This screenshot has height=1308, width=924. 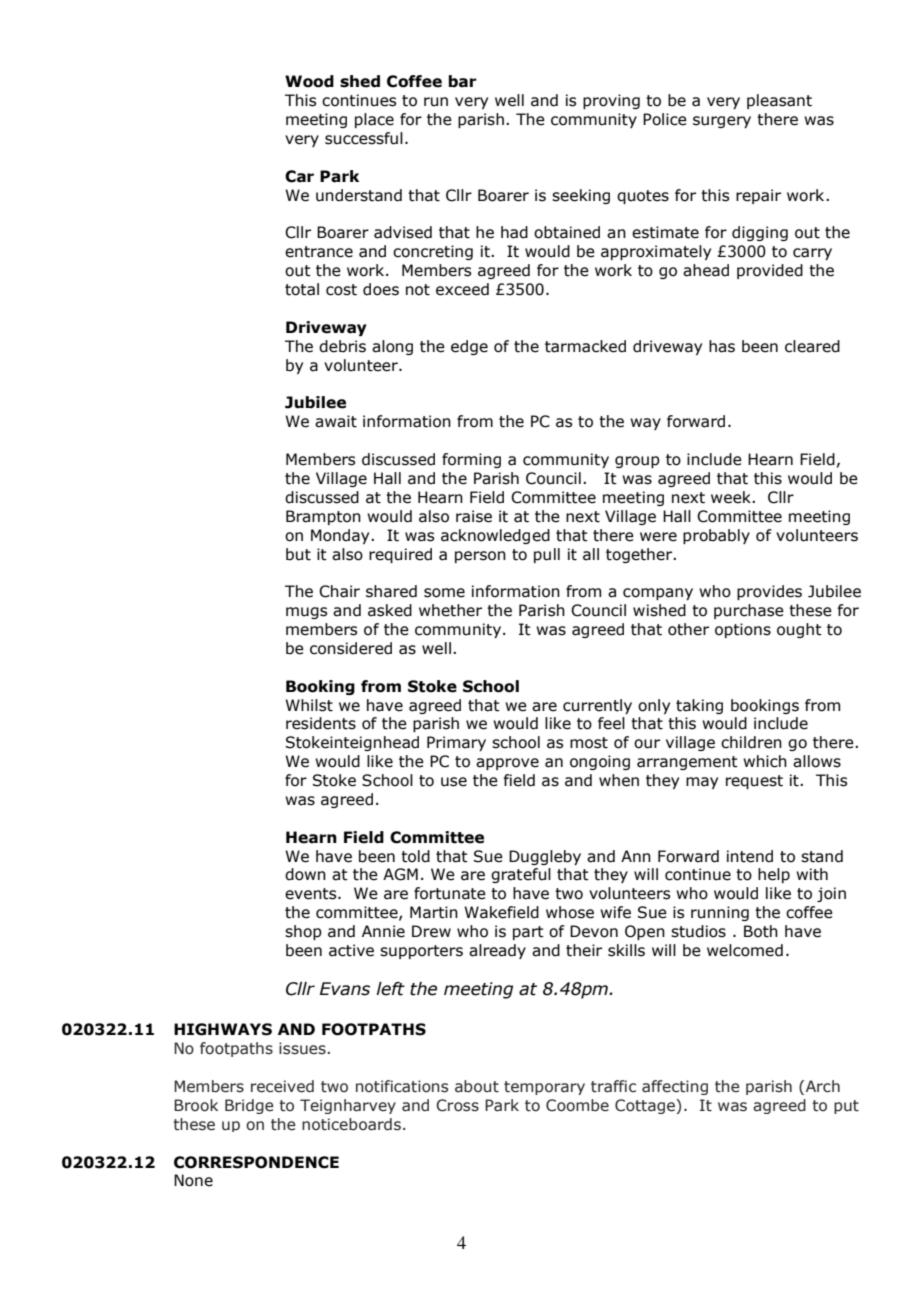 What do you see at coordinates (463, 81) in the screenshot?
I see `bar` at bounding box center [463, 81].
